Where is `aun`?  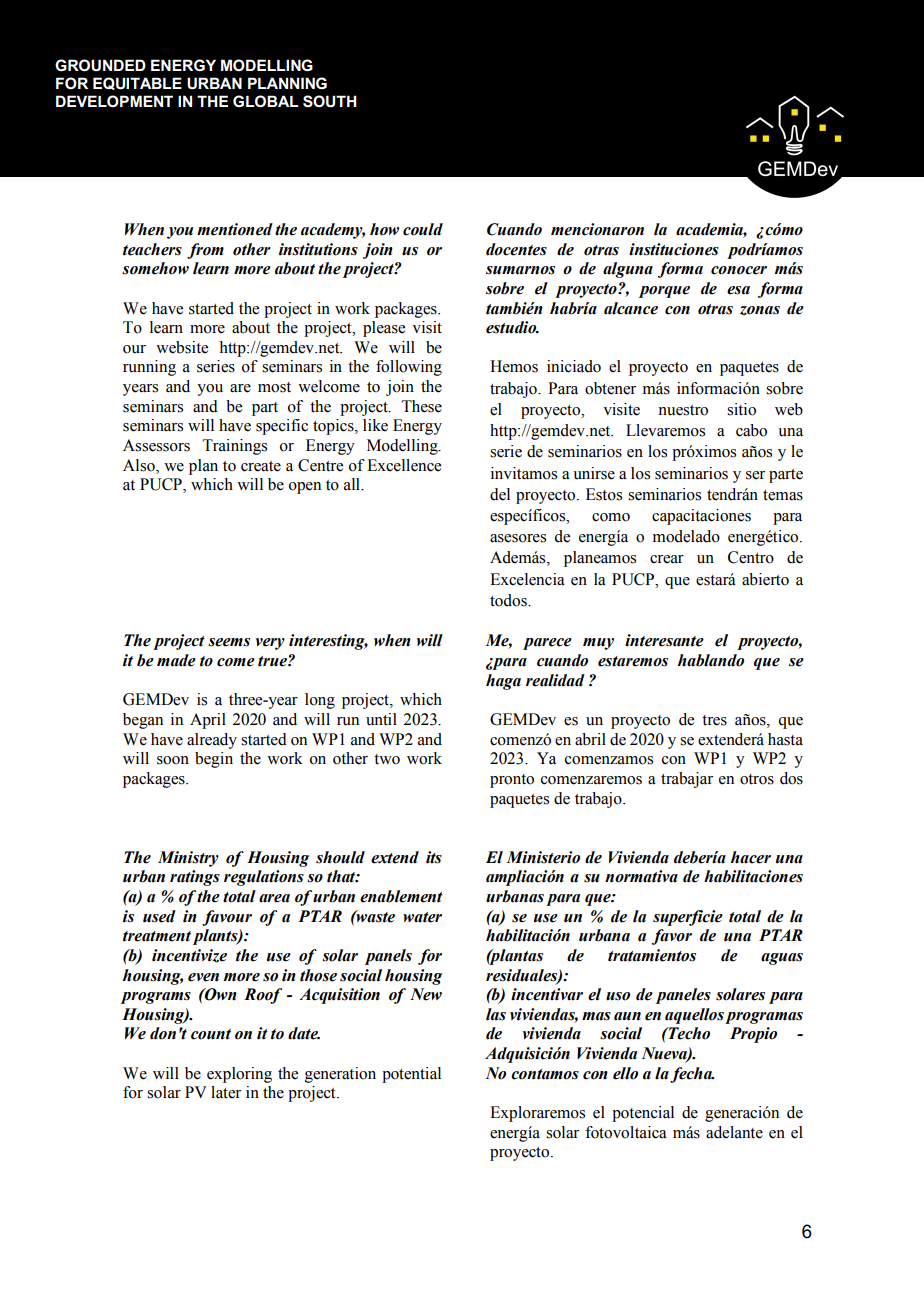 aun is located at coordinates (627, 1016).
